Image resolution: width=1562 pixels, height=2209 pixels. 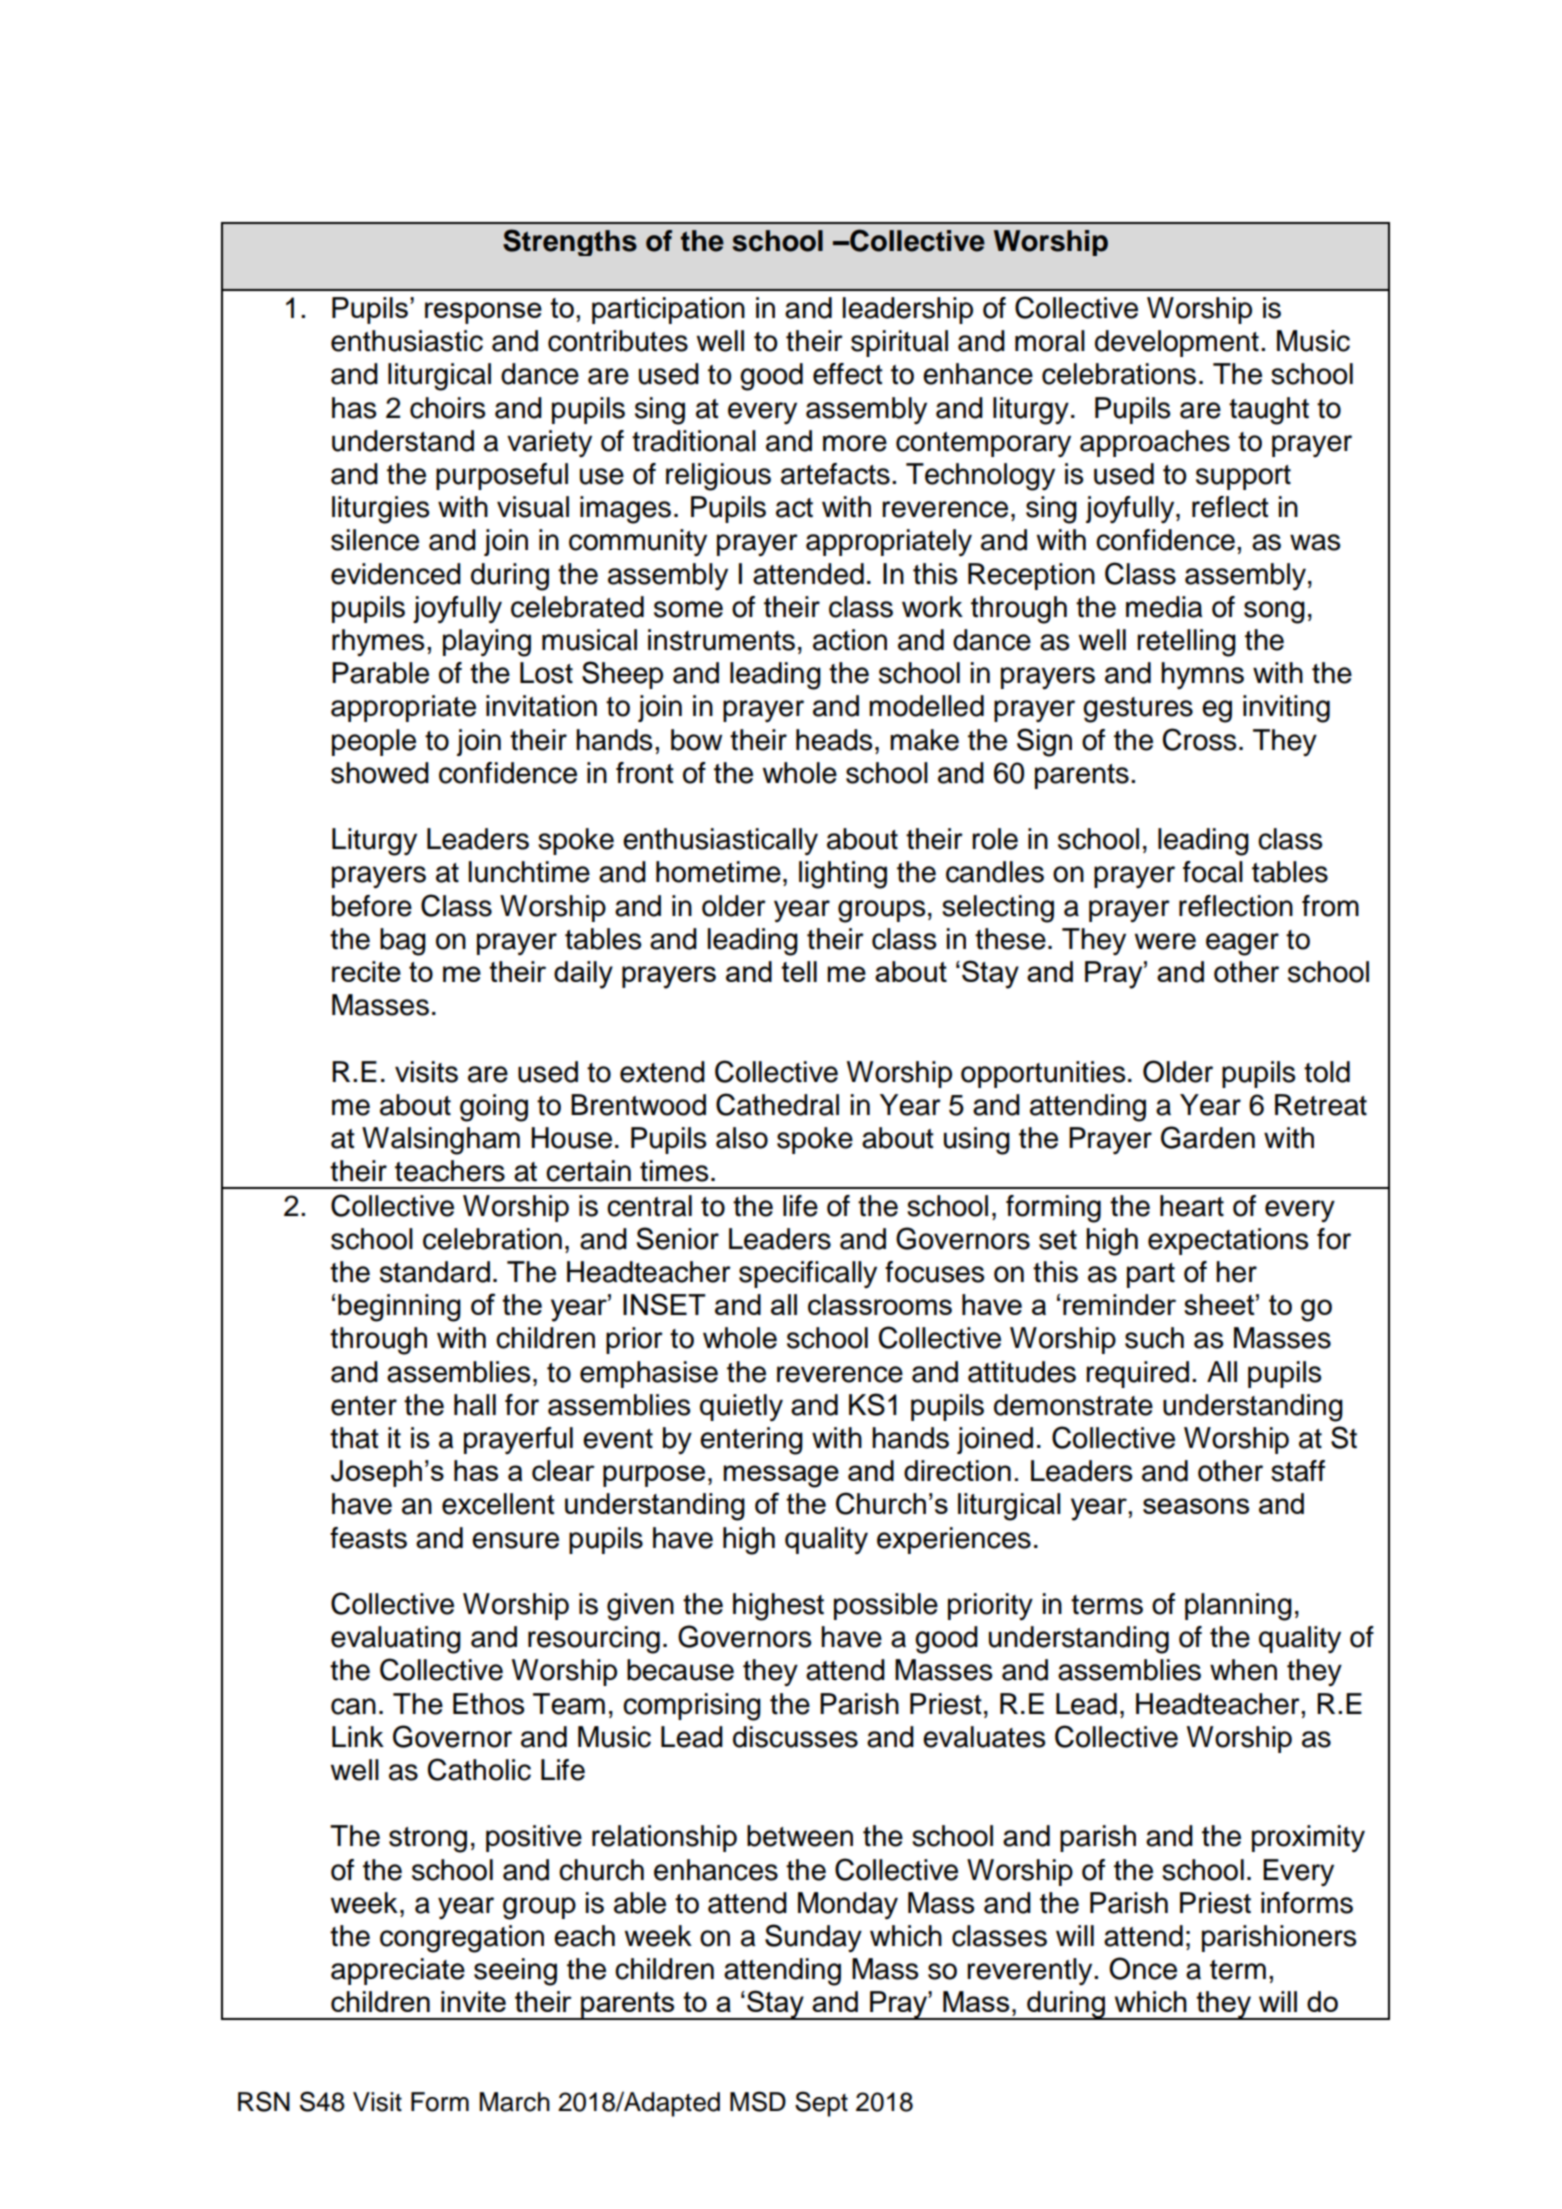 I want to click on Cross, so click(x=1199, y=739).
